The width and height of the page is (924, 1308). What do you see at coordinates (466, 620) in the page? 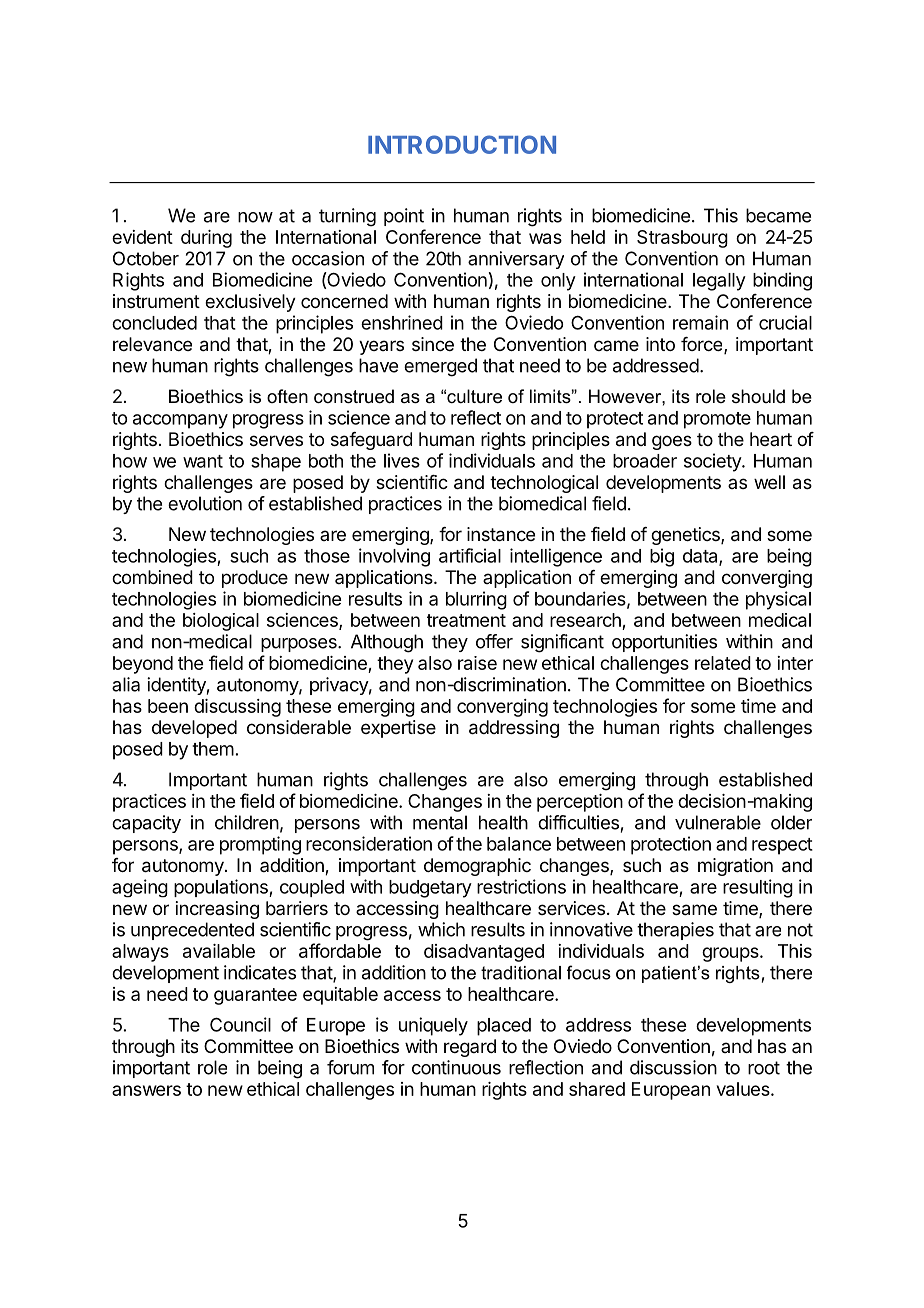
I see `treatment` at bounding box center [466, 620].
